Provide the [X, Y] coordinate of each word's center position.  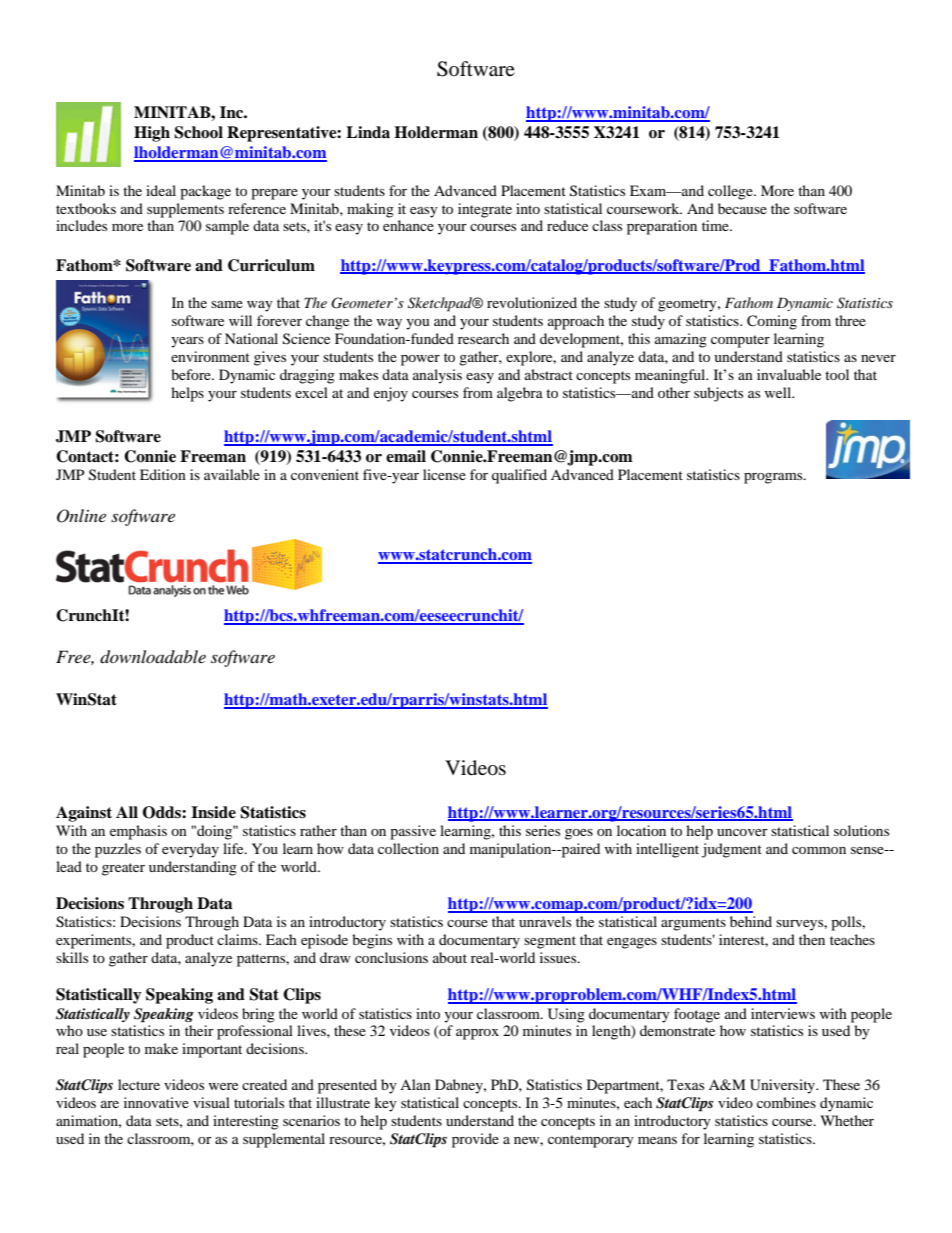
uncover [742, 832]
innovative [156, 1102]
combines [786, 1102]
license [444, 474]
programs [774, 478]
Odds [163, 812]
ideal [161, 190]
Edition [163, 474]
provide [475, 1140]
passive [413, 832]
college [731, 192]
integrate [485, 210]
